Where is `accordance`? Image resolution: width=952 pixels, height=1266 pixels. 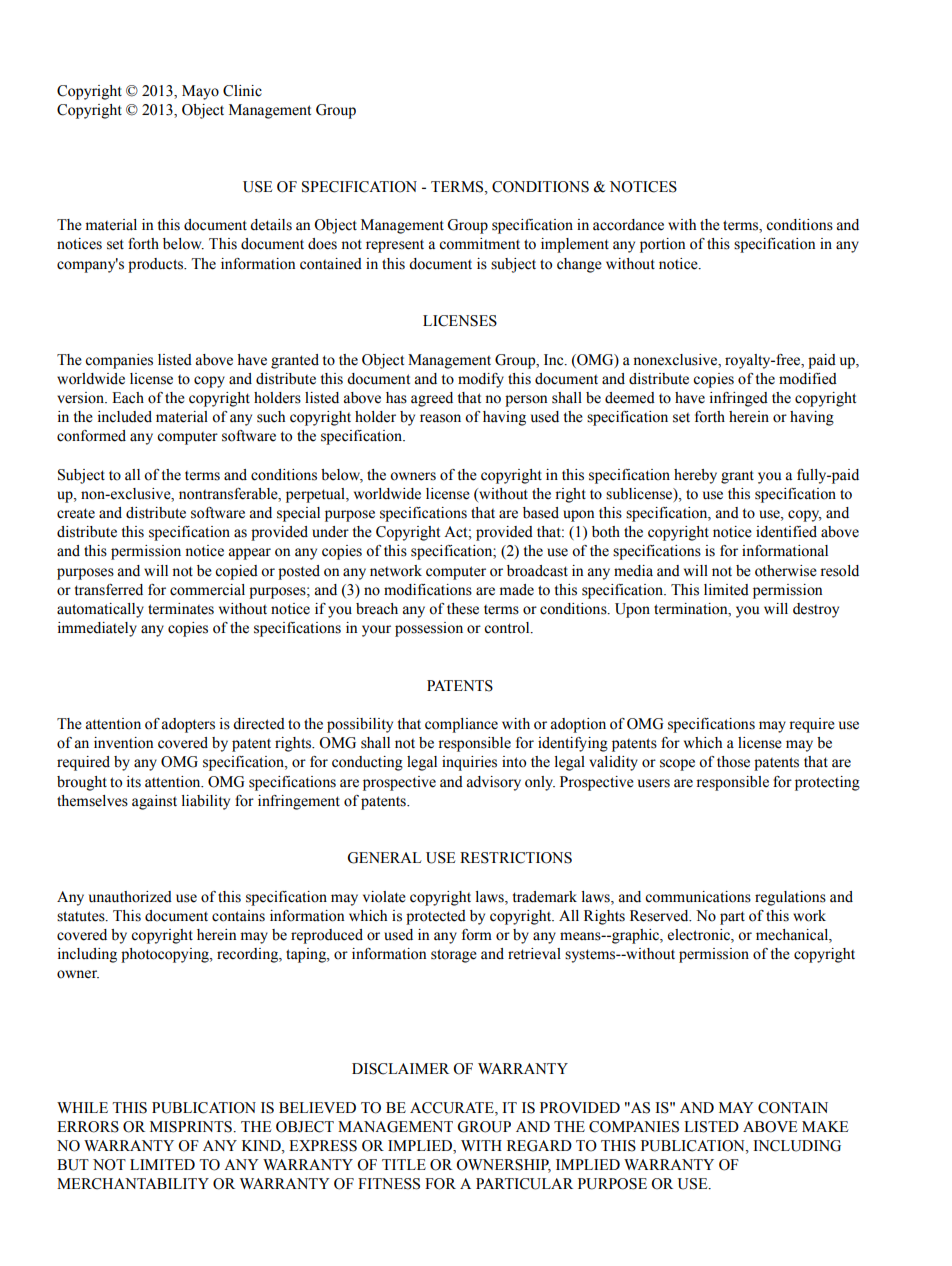
accordance is located at coordinates (628, 225).
